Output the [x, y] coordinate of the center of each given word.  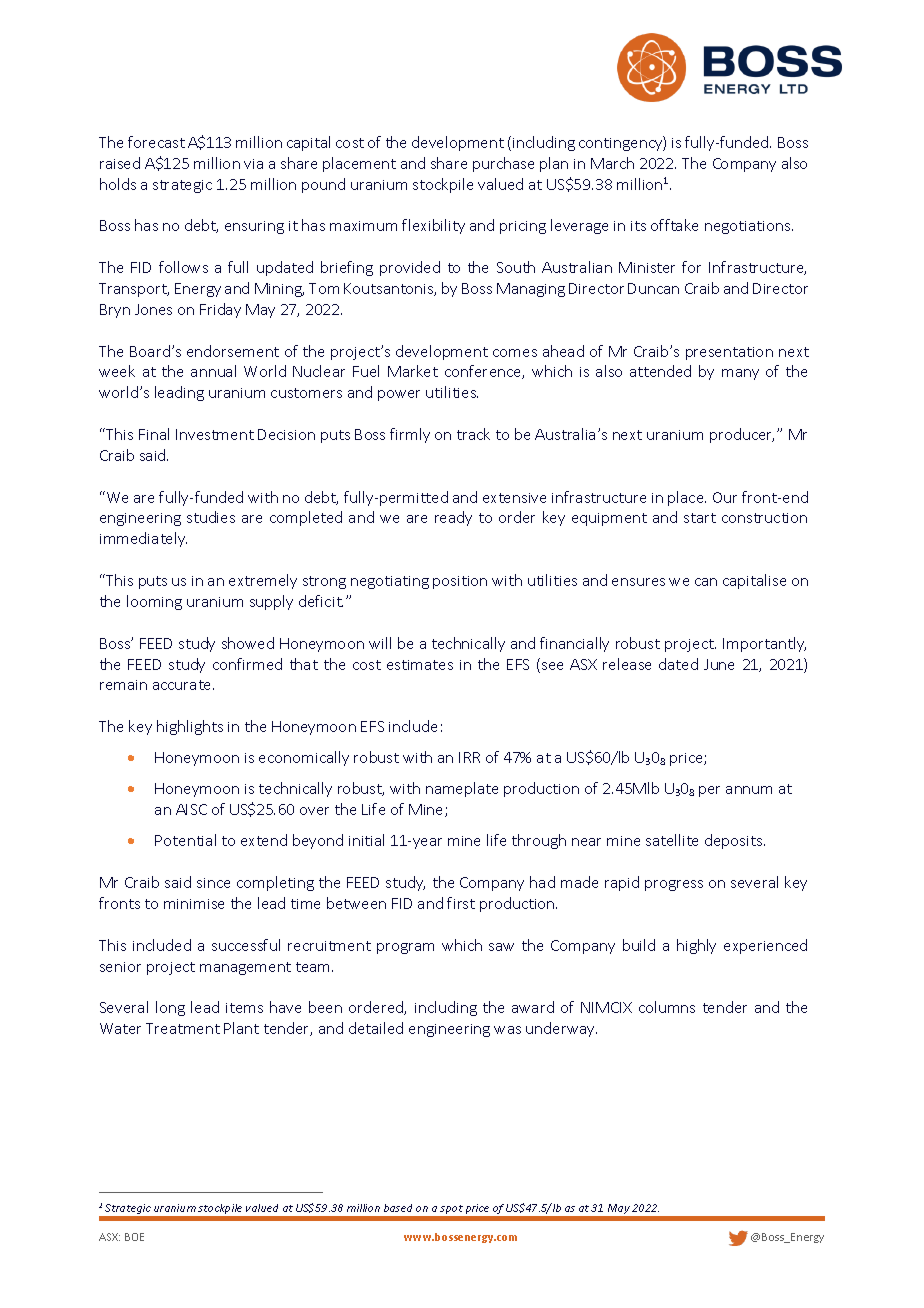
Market [413, 371]
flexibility [433, 226]
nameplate [462, 789]
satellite [672, 840]
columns [667, 1007]
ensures [638, 582]
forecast [156, 142]
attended [660, 371]
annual [213, 371]
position [460, 582]
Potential [185, 840]
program [405, 948]
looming [154, 602]
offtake [674, 225]
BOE [134, 1237]
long [170, 1008]
